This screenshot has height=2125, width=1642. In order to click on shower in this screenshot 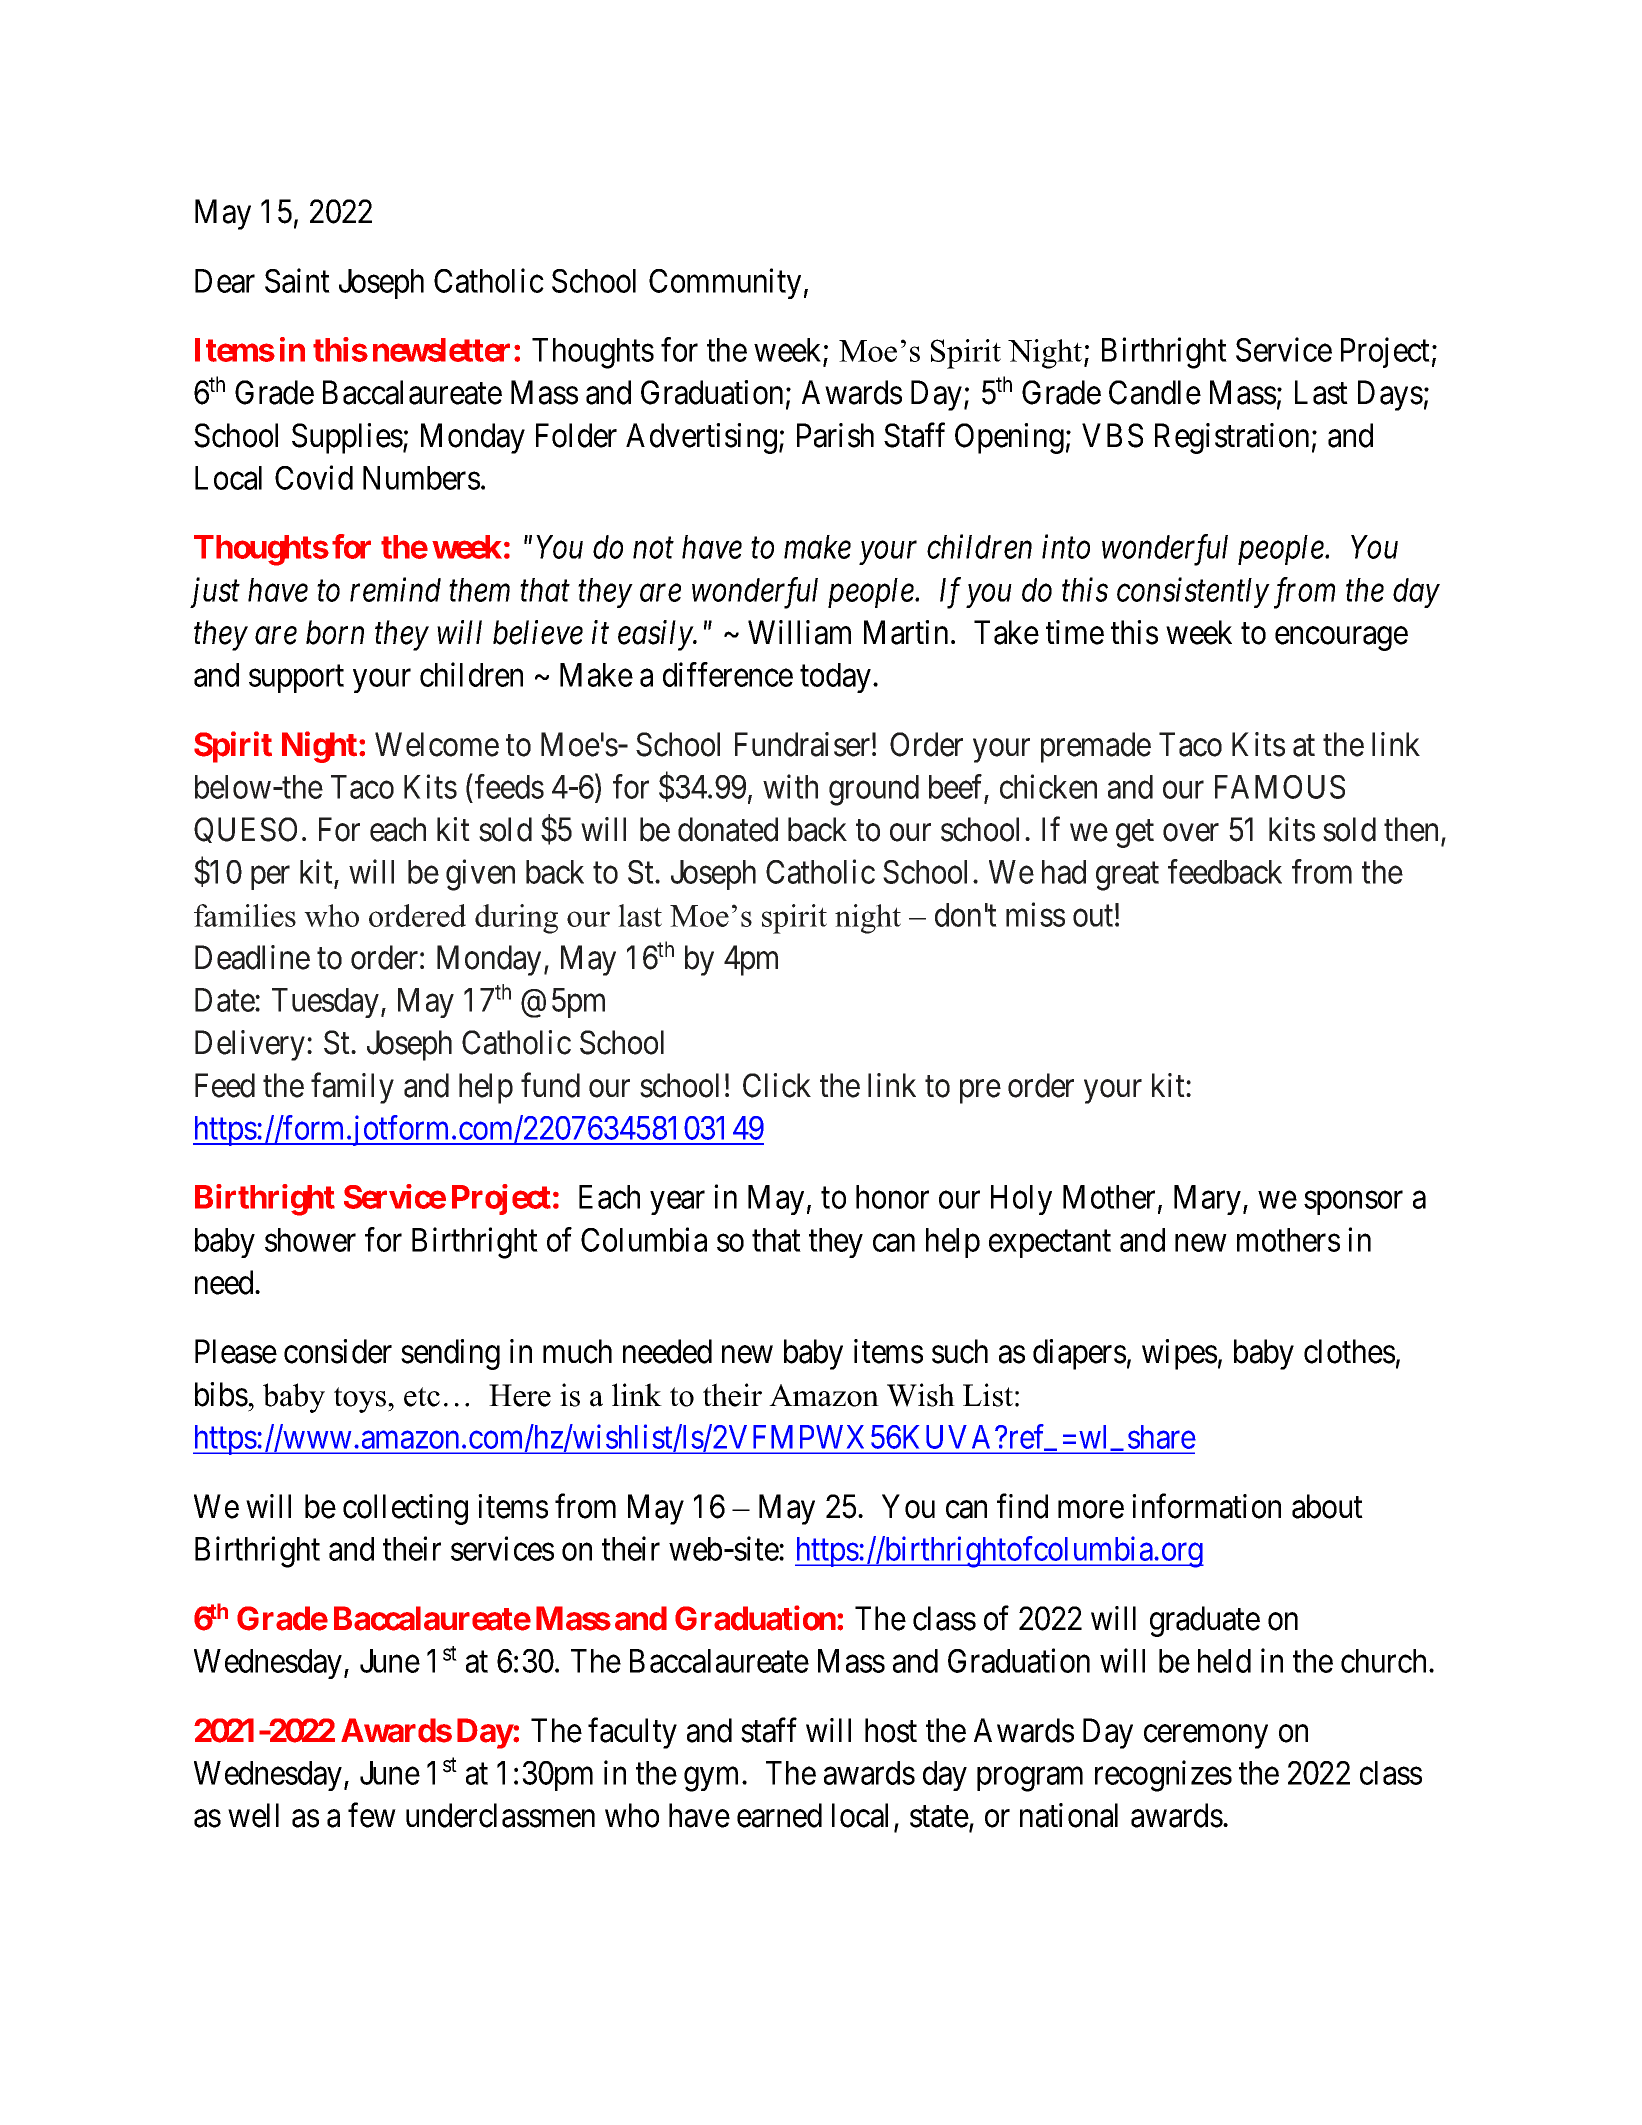, I will do `click(310, 1240)`.
